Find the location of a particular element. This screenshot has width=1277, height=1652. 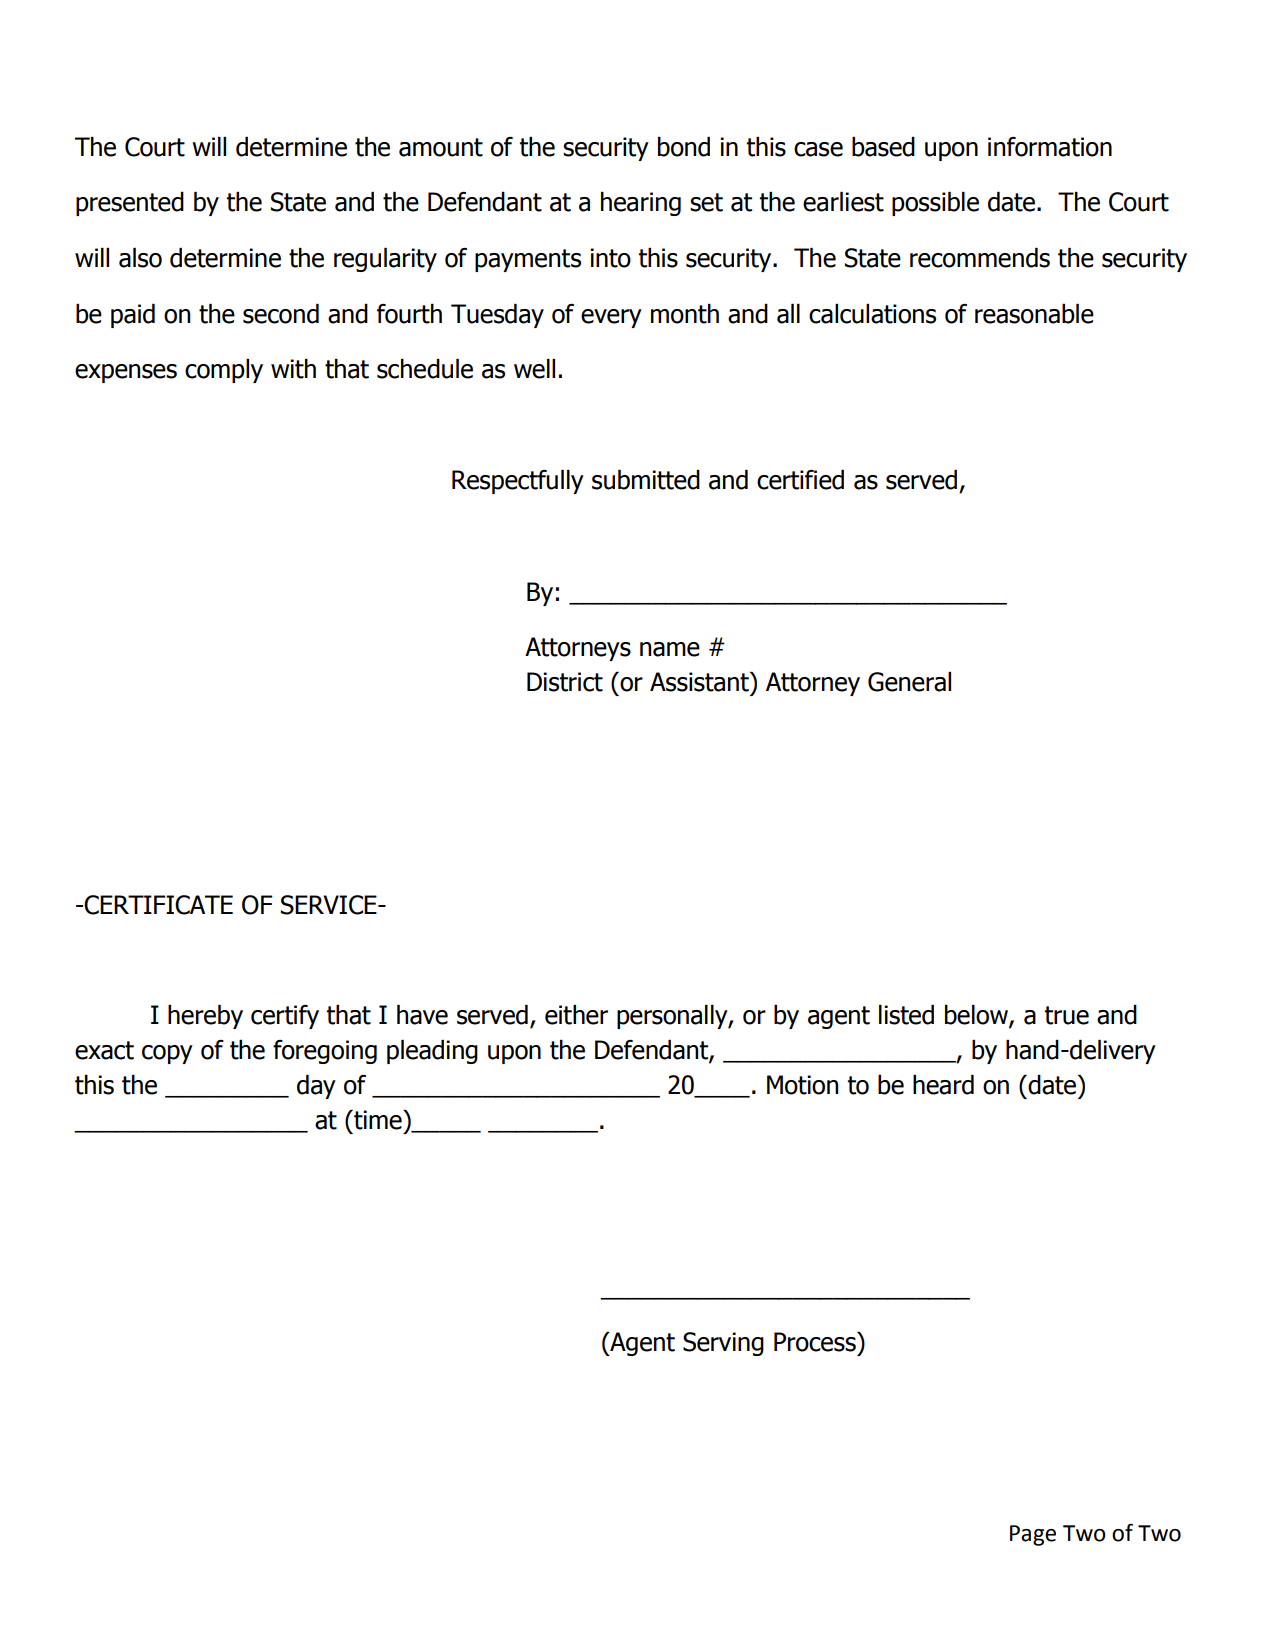

hearing is located at coordinates (641, 204).
